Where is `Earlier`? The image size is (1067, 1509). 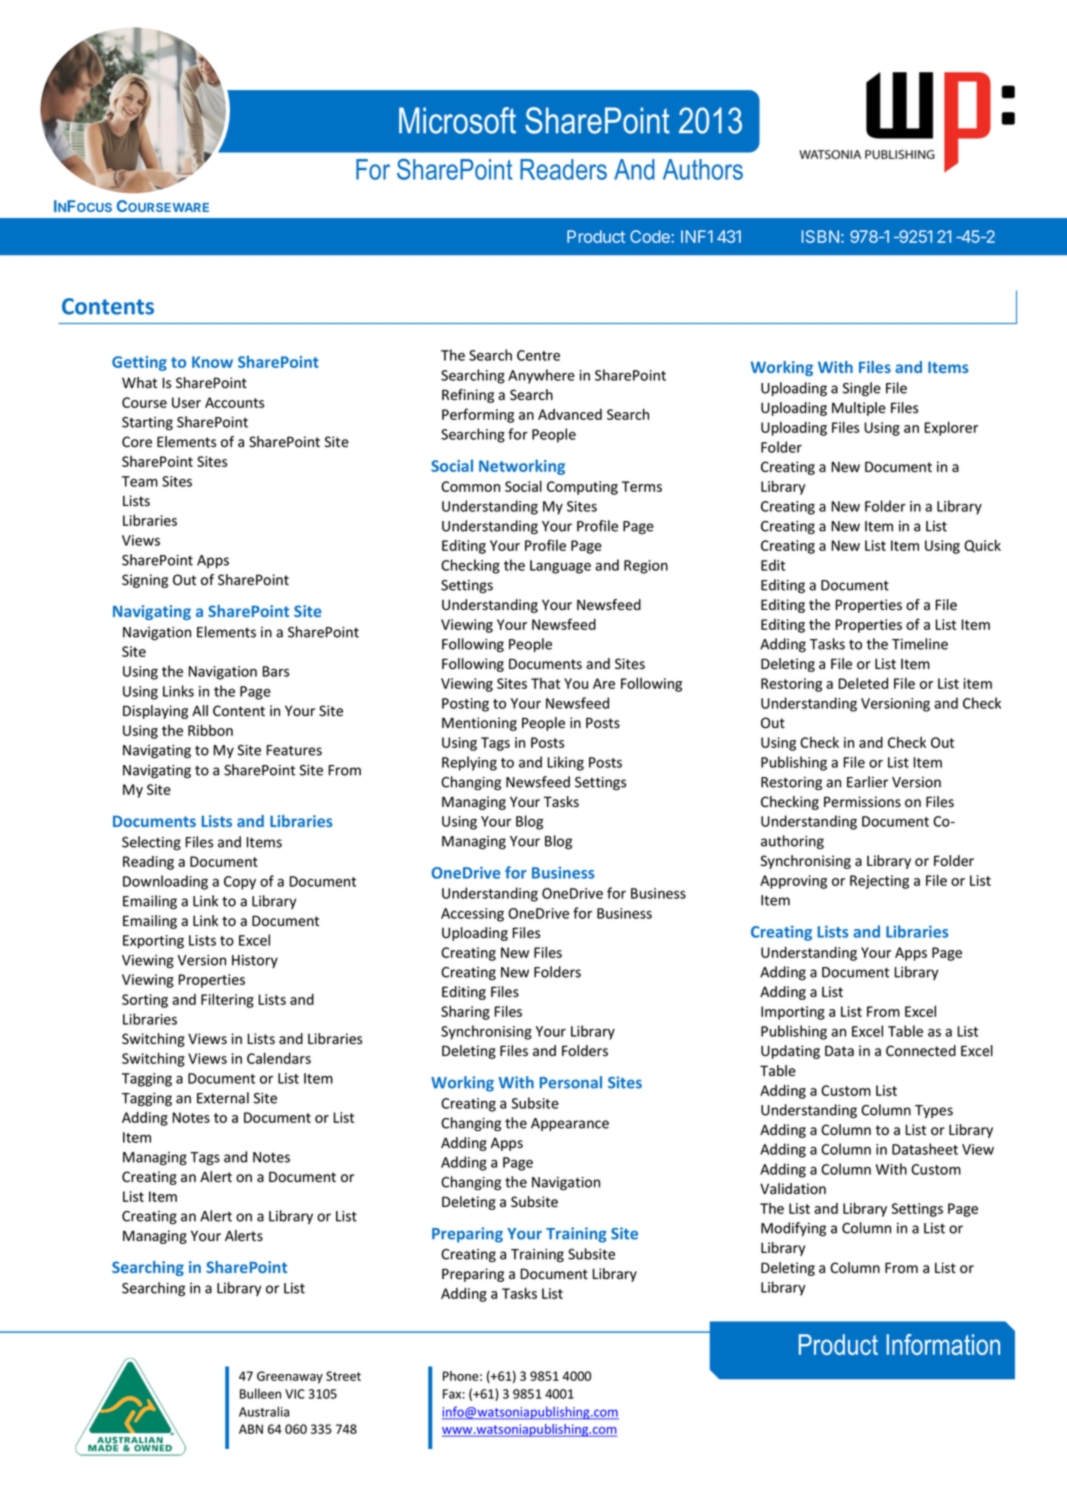 Earlier is located at coordinates (867, 782).
